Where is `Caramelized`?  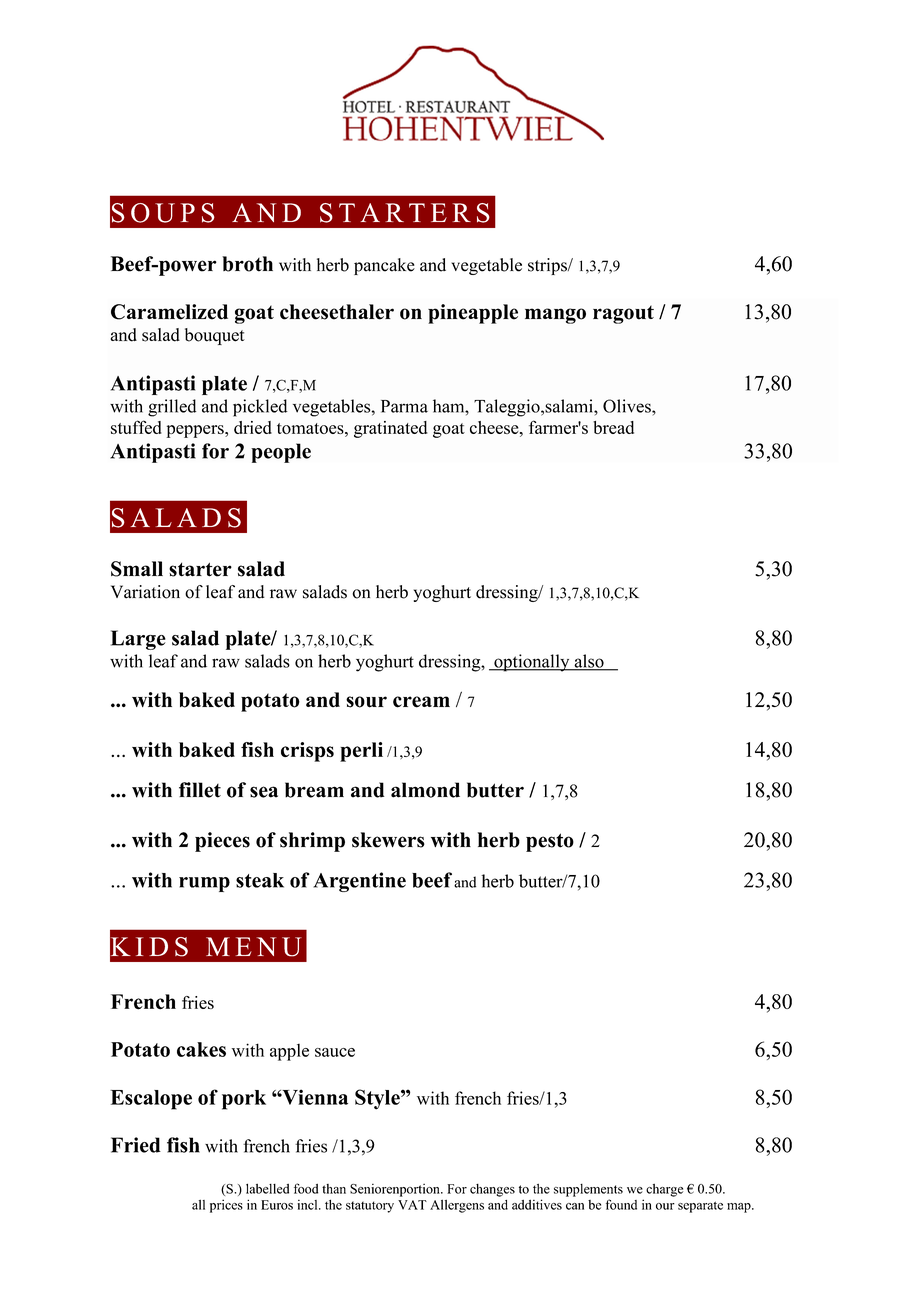
Caramelized is located at coordinates (169, 312).
